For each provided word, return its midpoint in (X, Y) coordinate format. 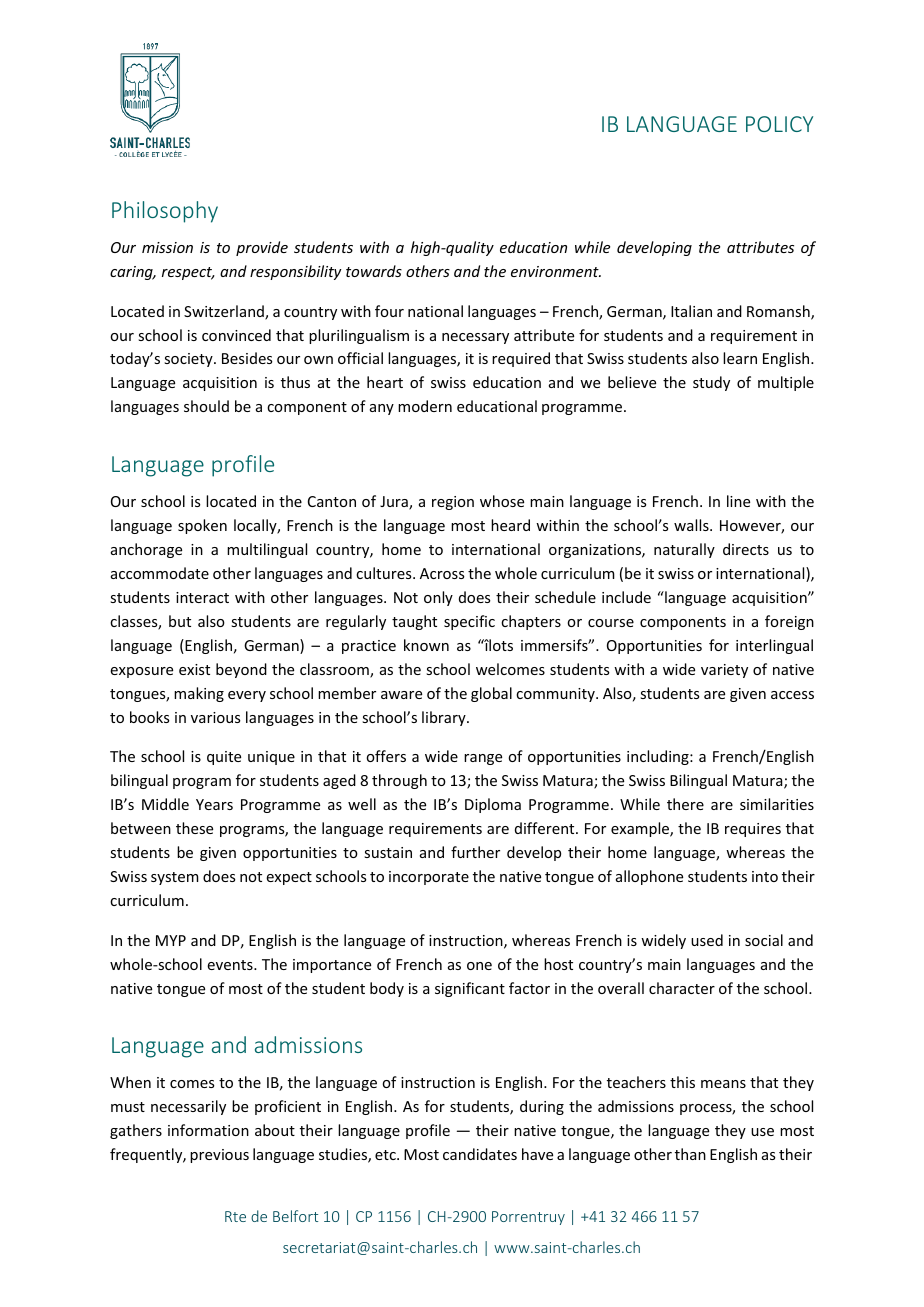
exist (194, 669)
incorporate (429, 878)
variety (724, 671)
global (491, 694)
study (711, 383)
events (231, 965)
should (206, 406)
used (707, 940)
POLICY (779, 124)
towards (374, 271)
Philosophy (165, 212)
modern (425, 406)
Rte (235, 1216)
